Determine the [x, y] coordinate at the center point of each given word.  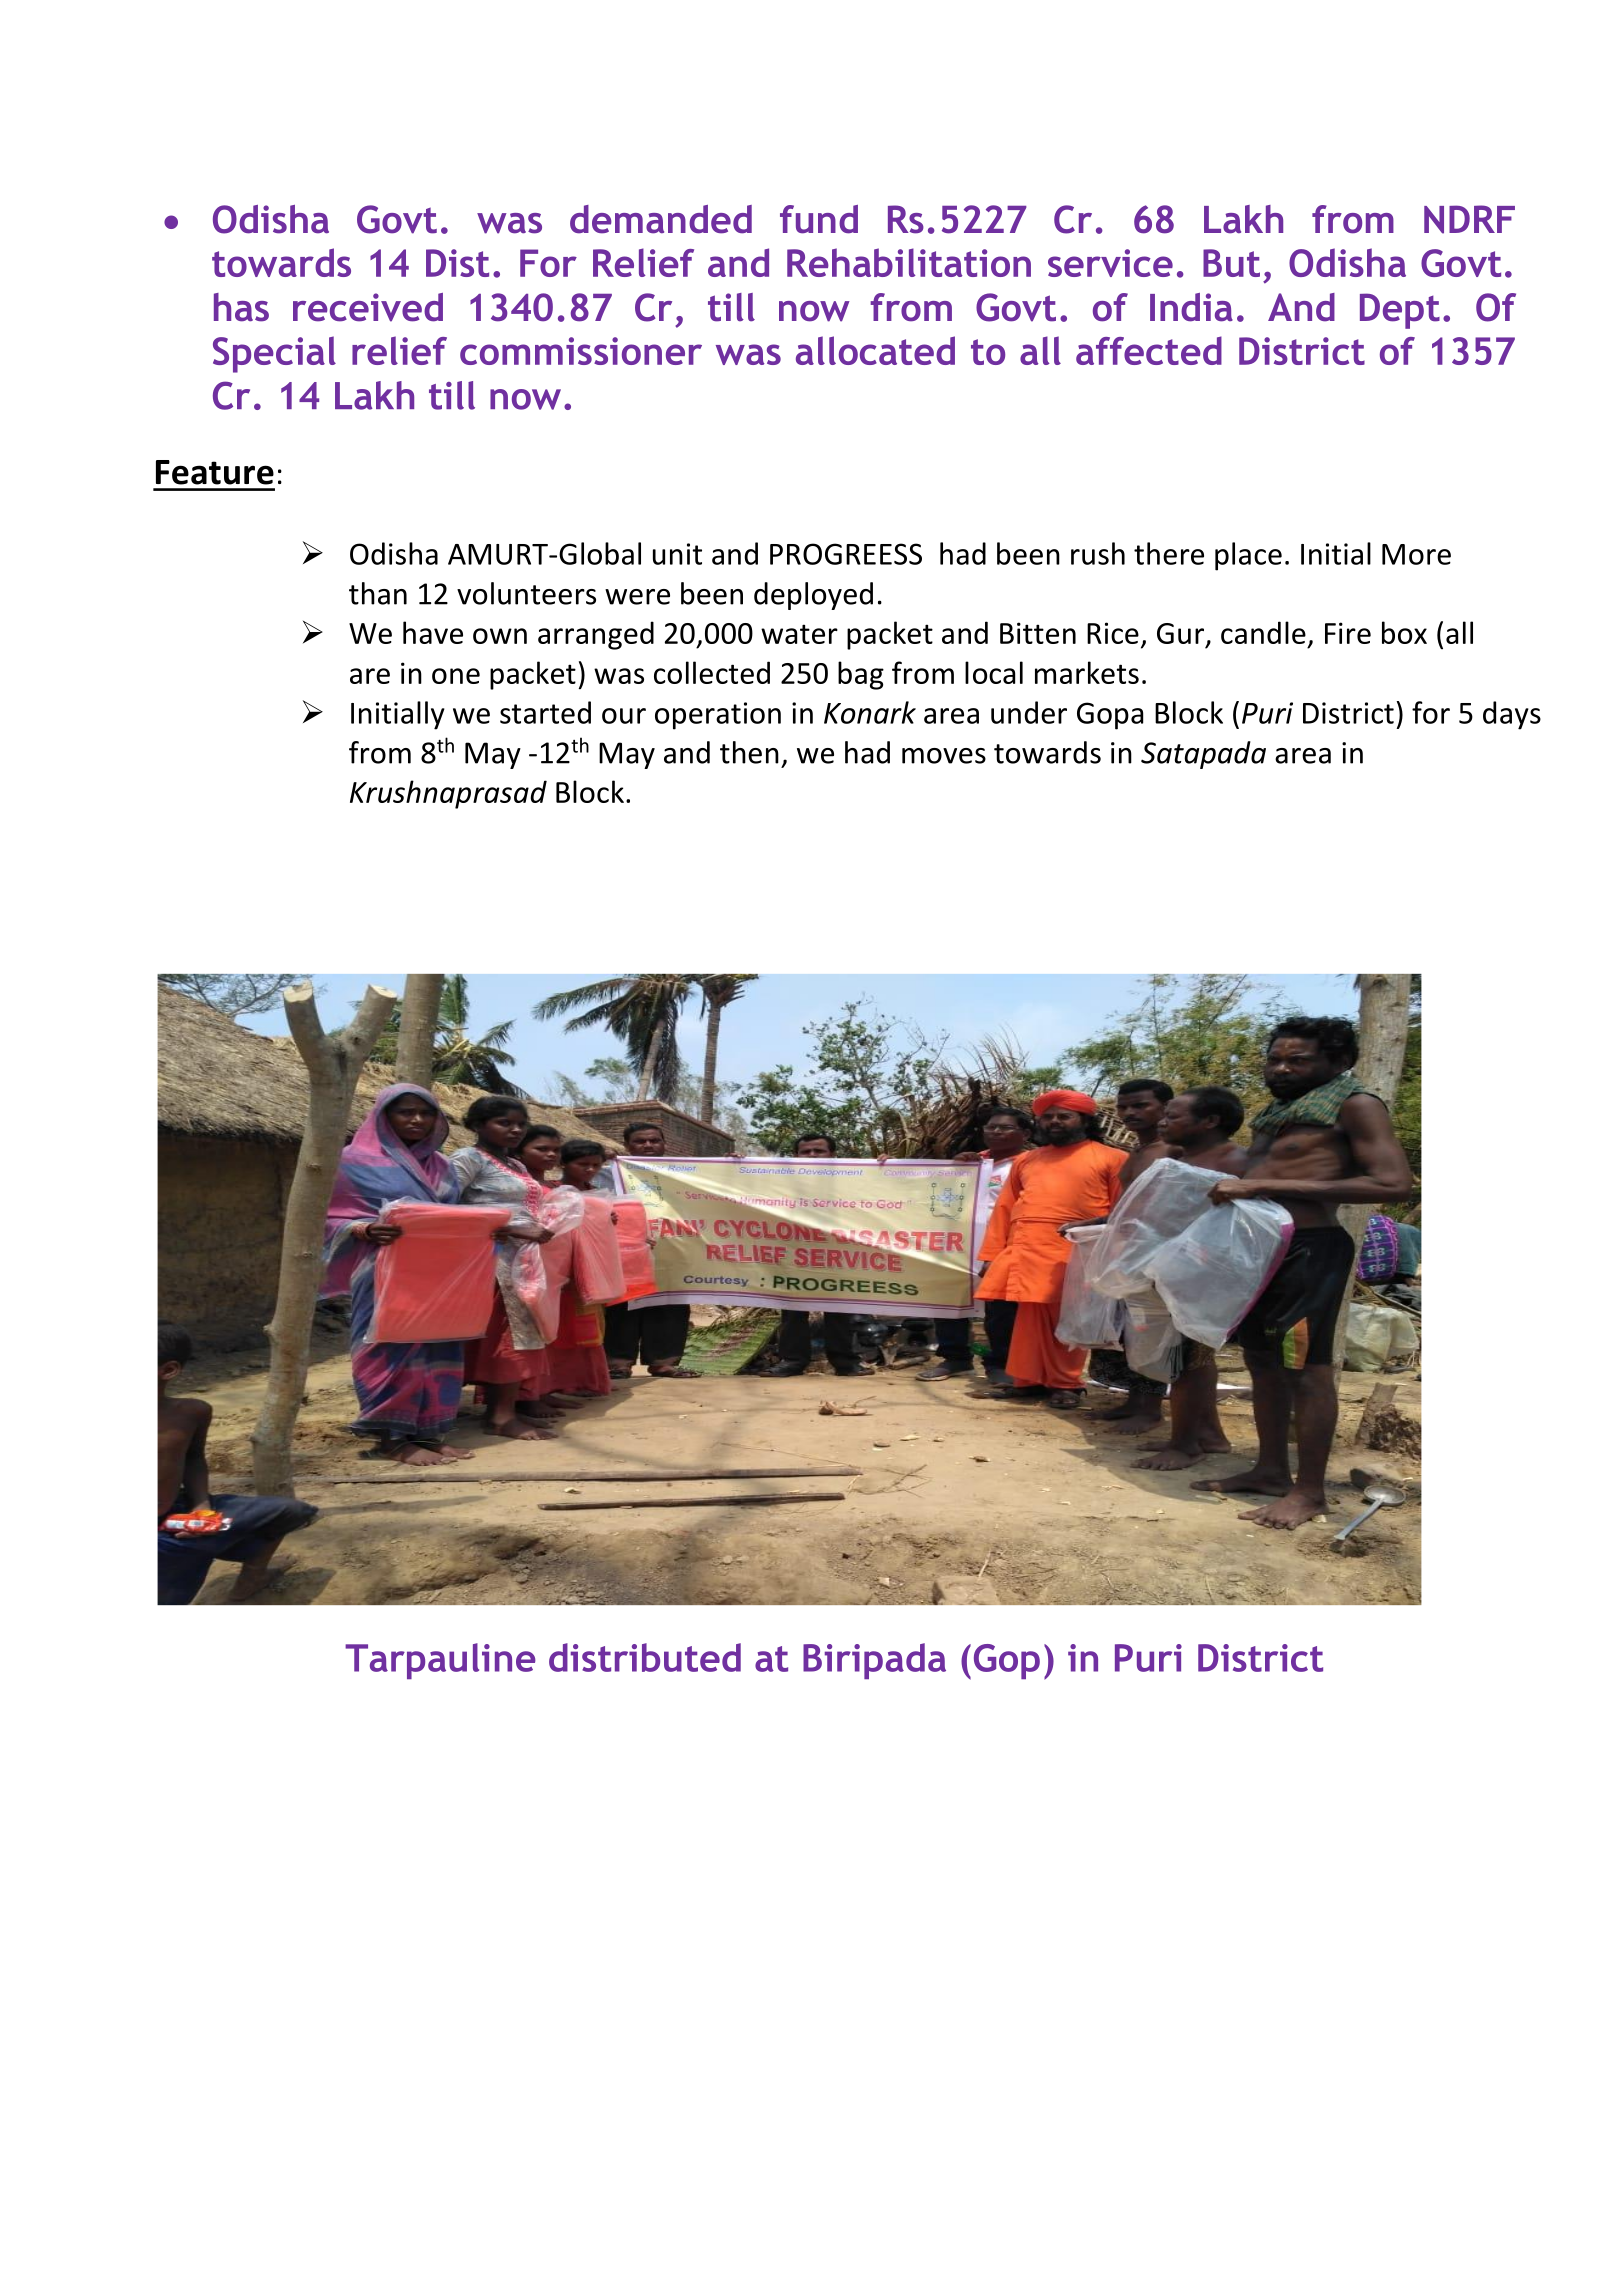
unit [677, 554]
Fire [1348, 633]
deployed [813, 596]
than [378, 593]
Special [274, 354]
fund [819, 219]
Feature [215, 472]
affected [1149, 350]
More [1416, 554]
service [1110, 263]
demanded [661, 219]
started [545, 712]
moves [944, 756]
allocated [875, 350]
